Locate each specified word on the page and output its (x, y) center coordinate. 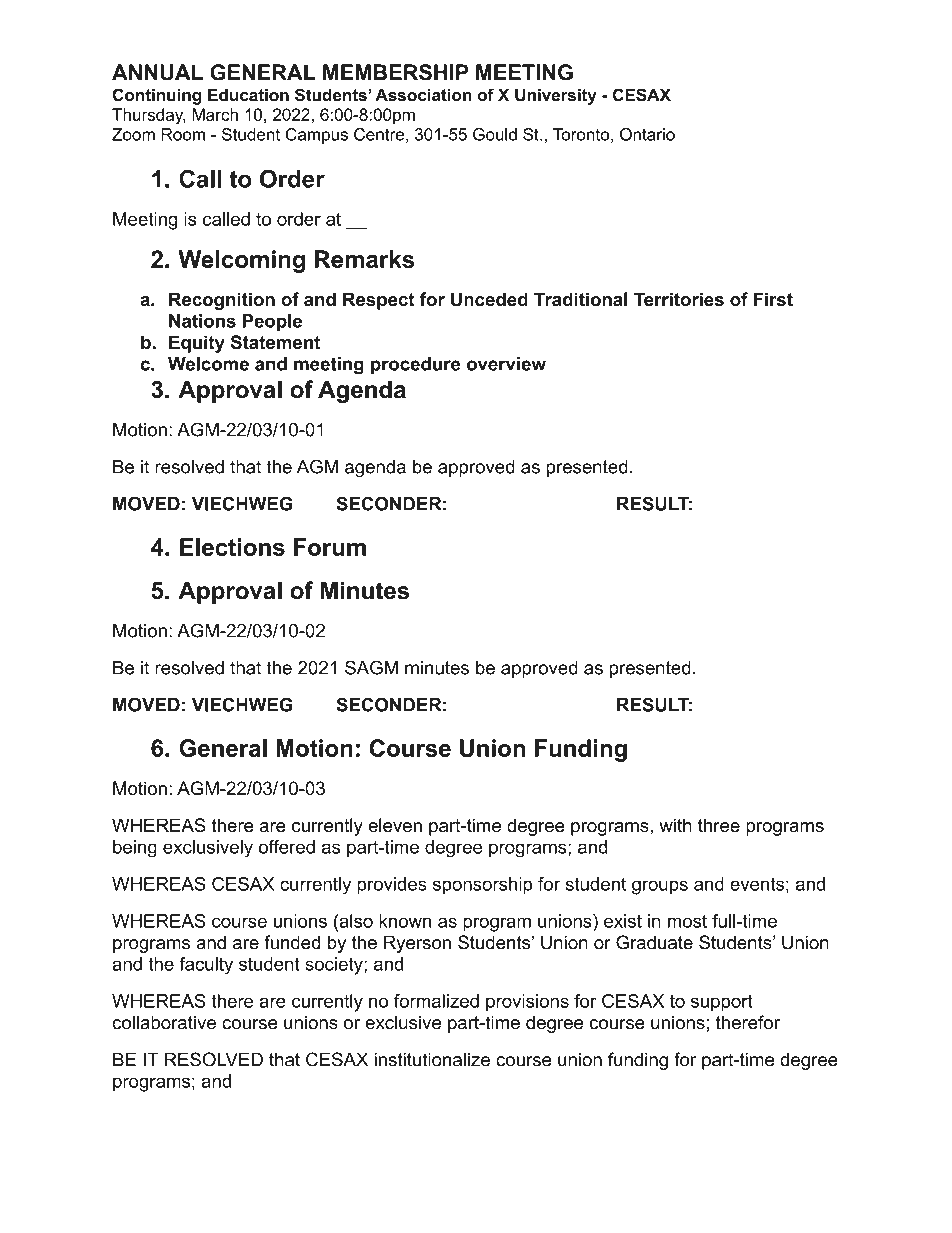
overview (506, 364)
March (215, 114)
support (722, 1003)
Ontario (647, 134)
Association (423, 95)
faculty (206, 966)
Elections (232, 547)
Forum (330, 547)
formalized (436, 1001)
